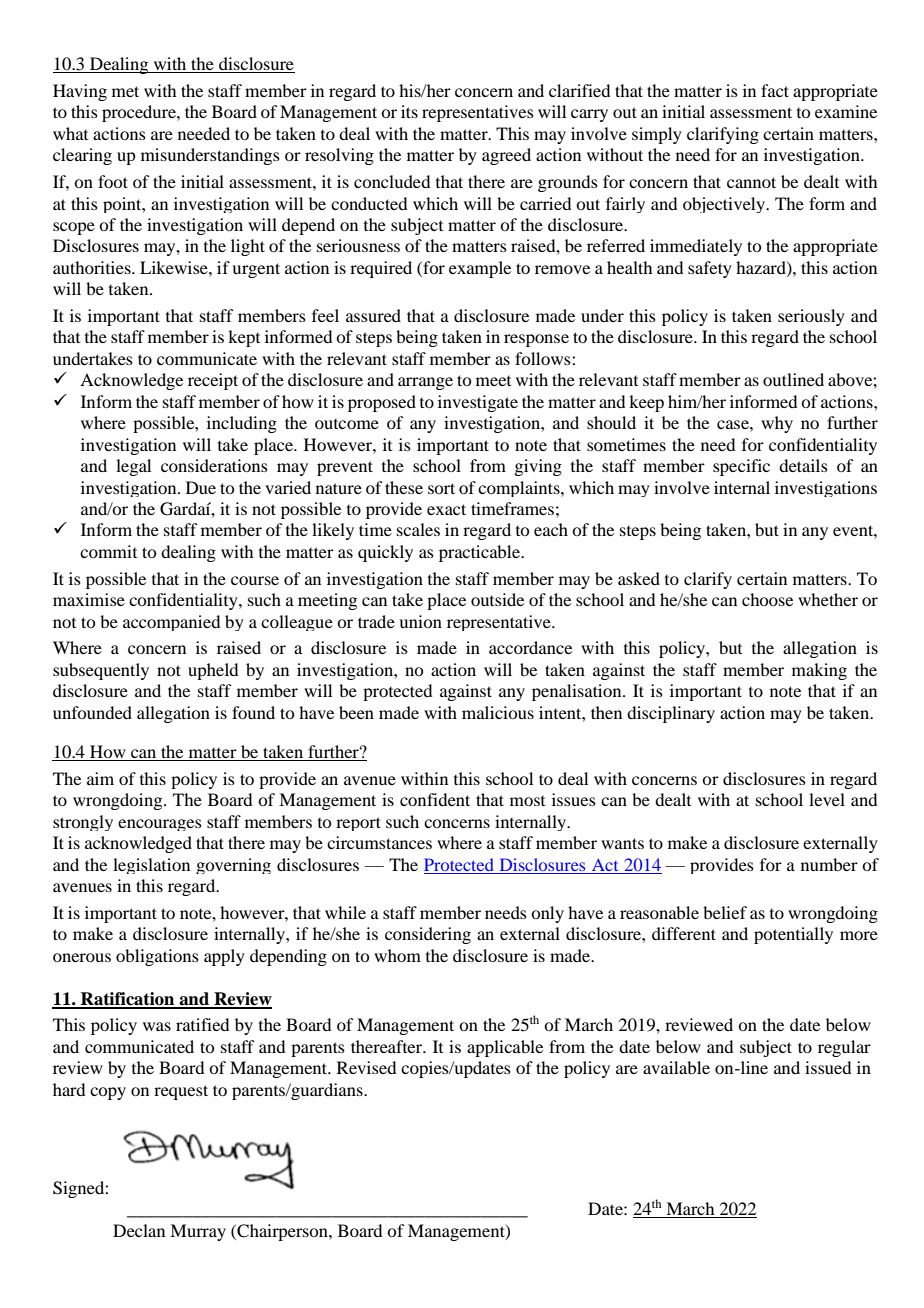  I want to click on obligations, so click(157, 957).
